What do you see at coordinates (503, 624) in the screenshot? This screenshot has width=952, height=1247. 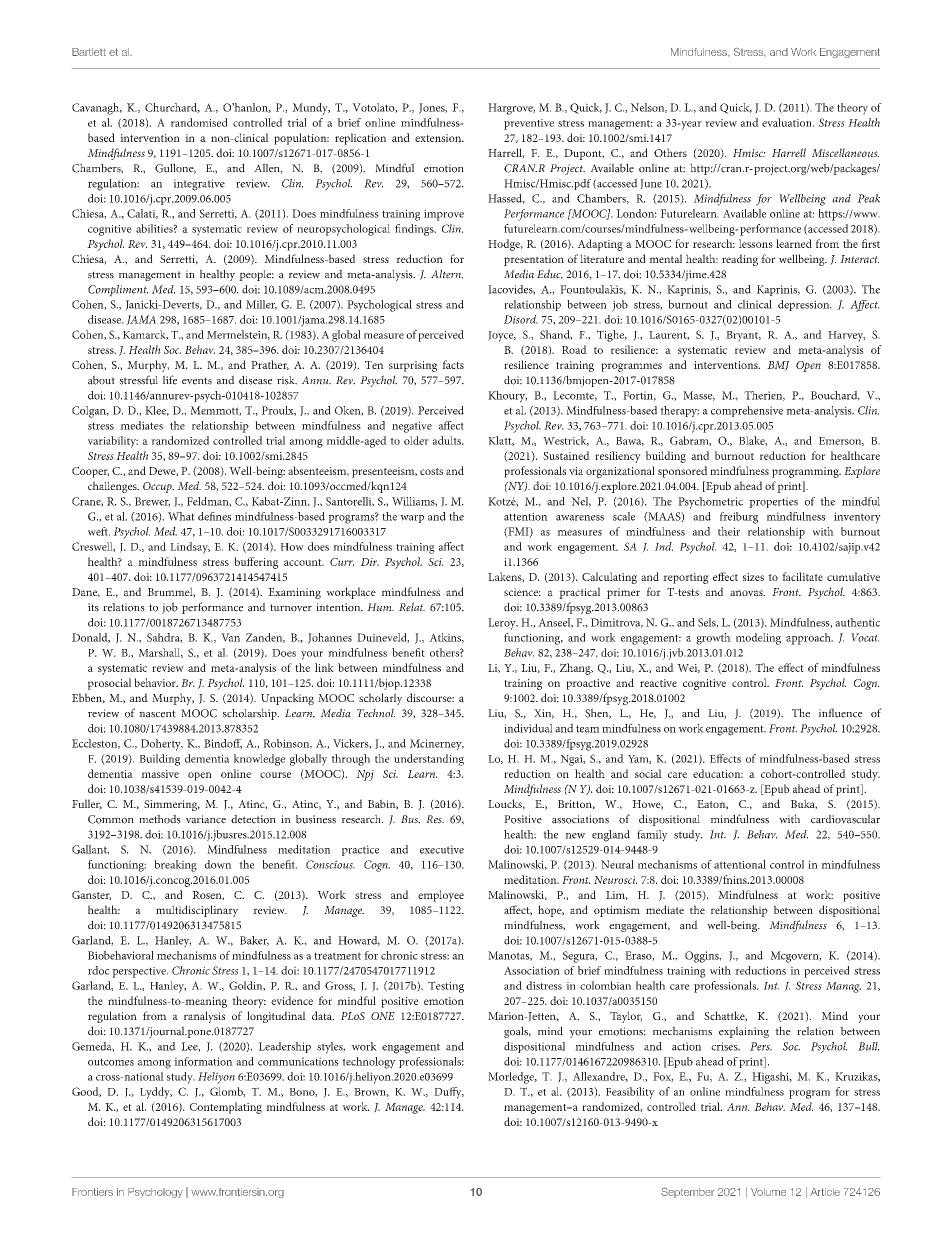 I see `Leroy` at bounding box center [503, 624].
